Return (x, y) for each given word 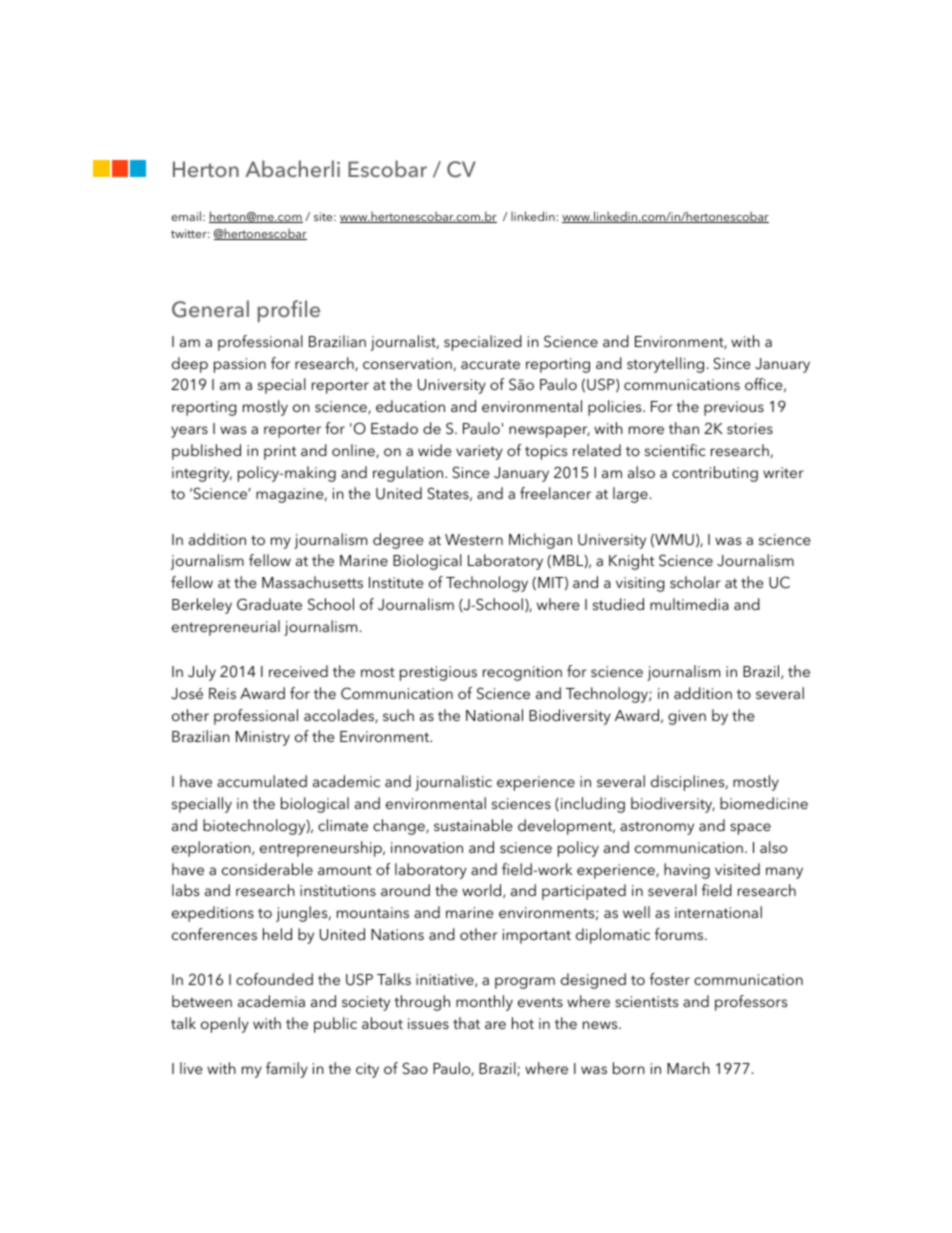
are (495, 1025)
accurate (490, 364)
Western (474, 539)
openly (225, 1025)
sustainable (473, 825)
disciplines (689, 783)
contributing (715, 474)
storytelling (665, 365)
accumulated (262, 781)
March (688, 1068)
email (186, 216)
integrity (202, 474)
